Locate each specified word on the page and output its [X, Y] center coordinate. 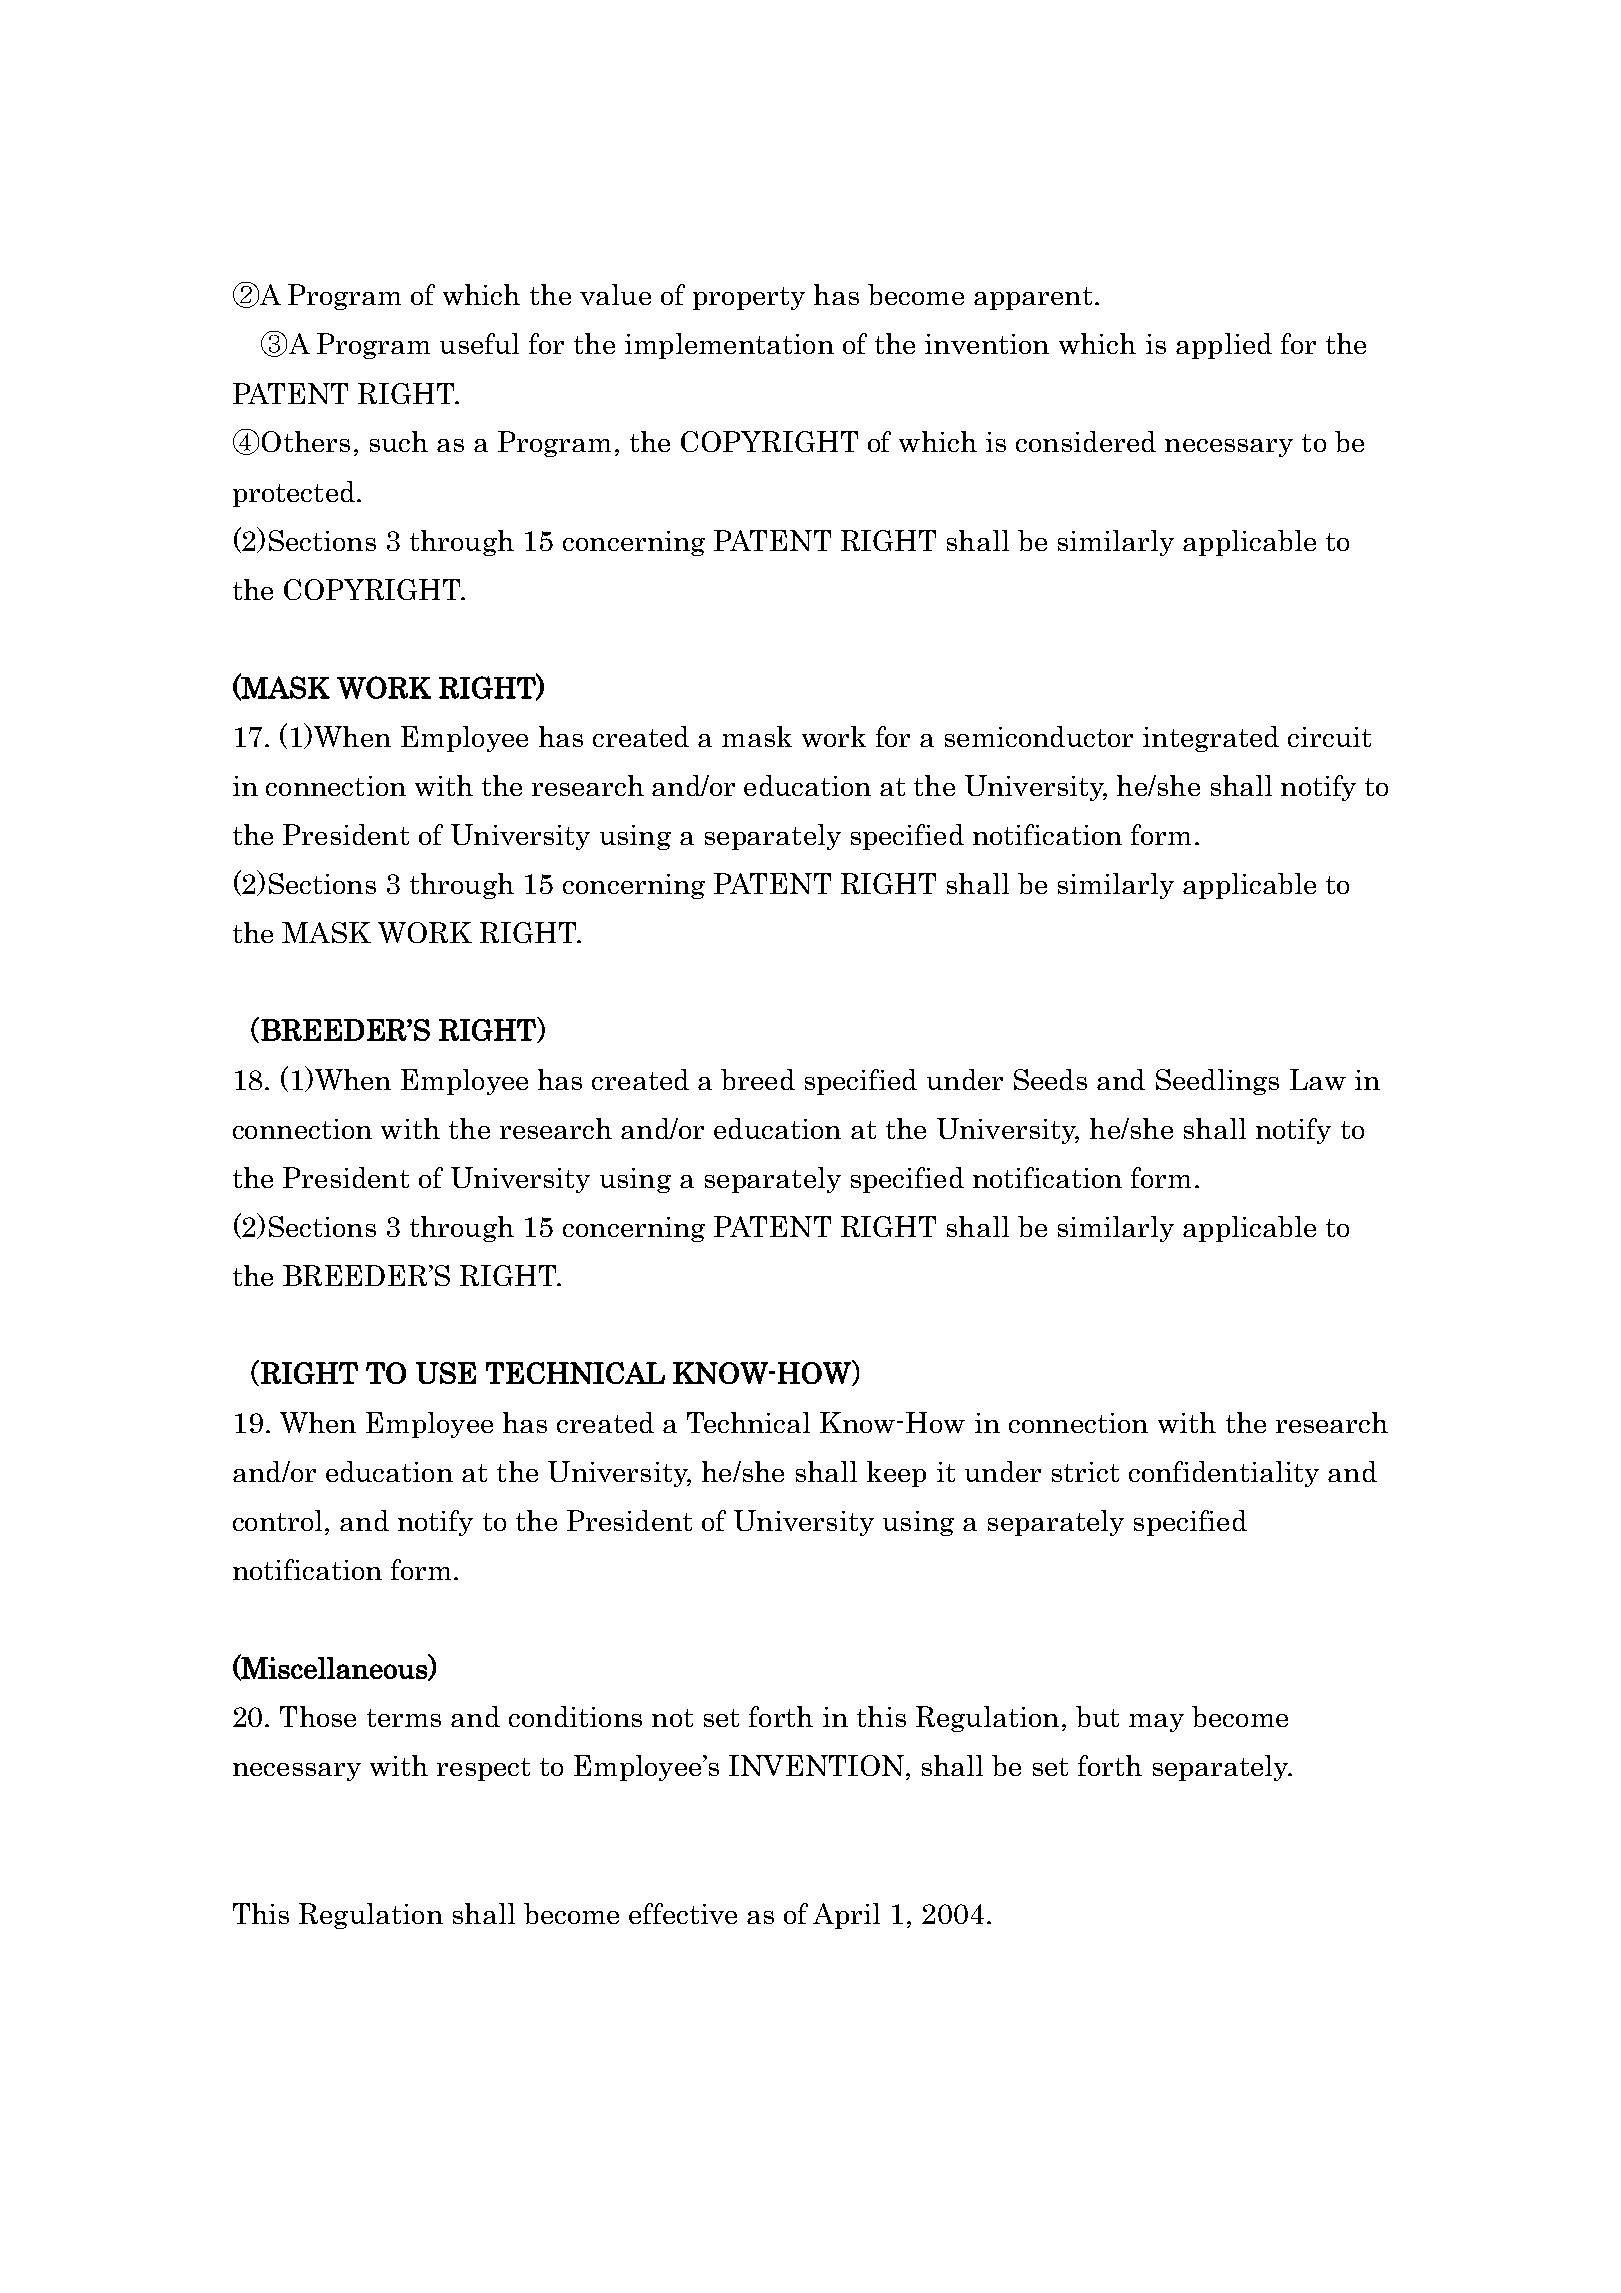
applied [1224, 346]
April [846, 1916]
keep [896, 1474]
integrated [1211, 739]
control [277, 1520]
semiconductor [1039, 736]
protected [294, 494]
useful [479, 343]
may [1156, 1723]
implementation [729, 346]
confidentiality [1224, 1474]
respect [483, 1769]
